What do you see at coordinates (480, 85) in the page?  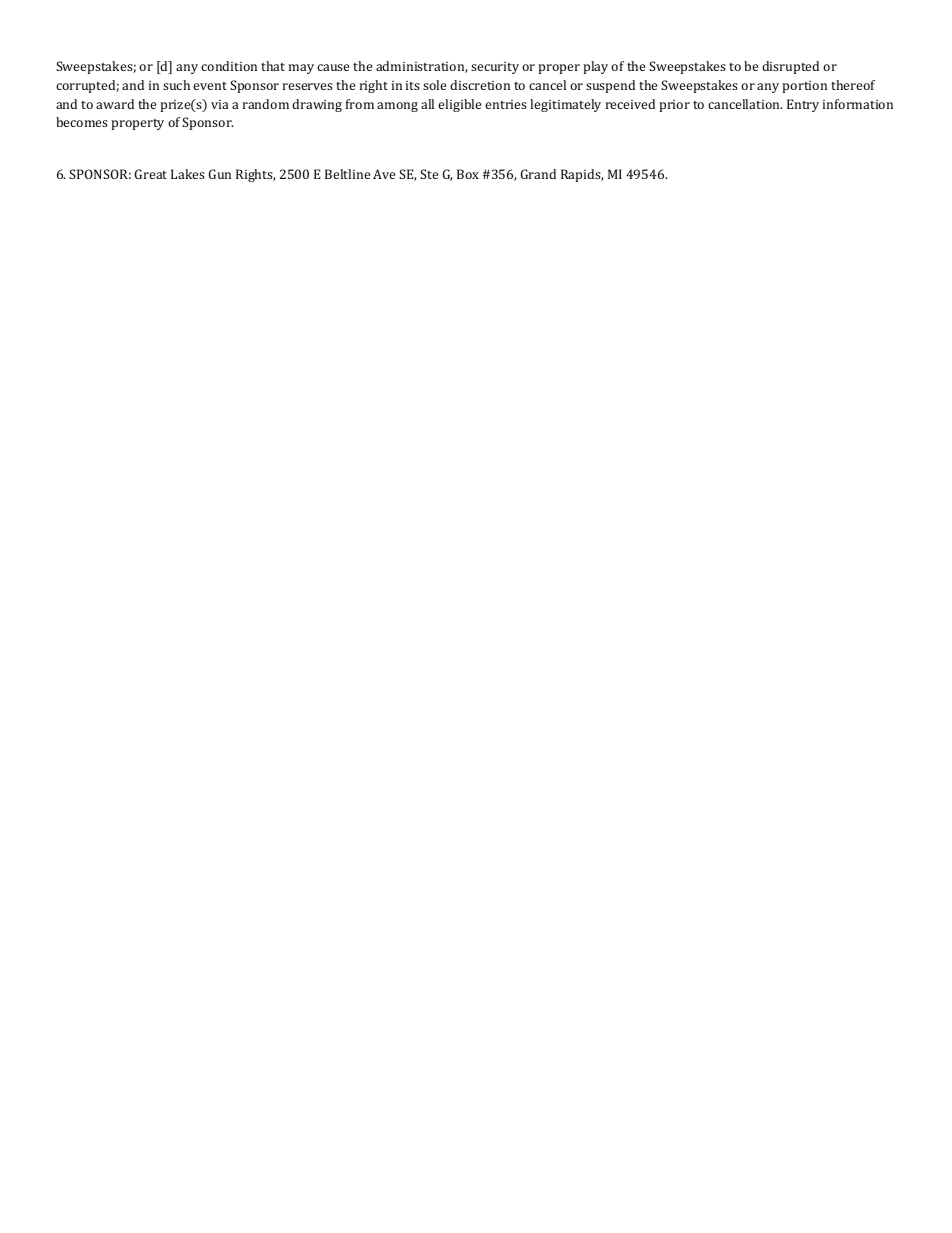 I see `discretion` at bounding box center [480, 85].
